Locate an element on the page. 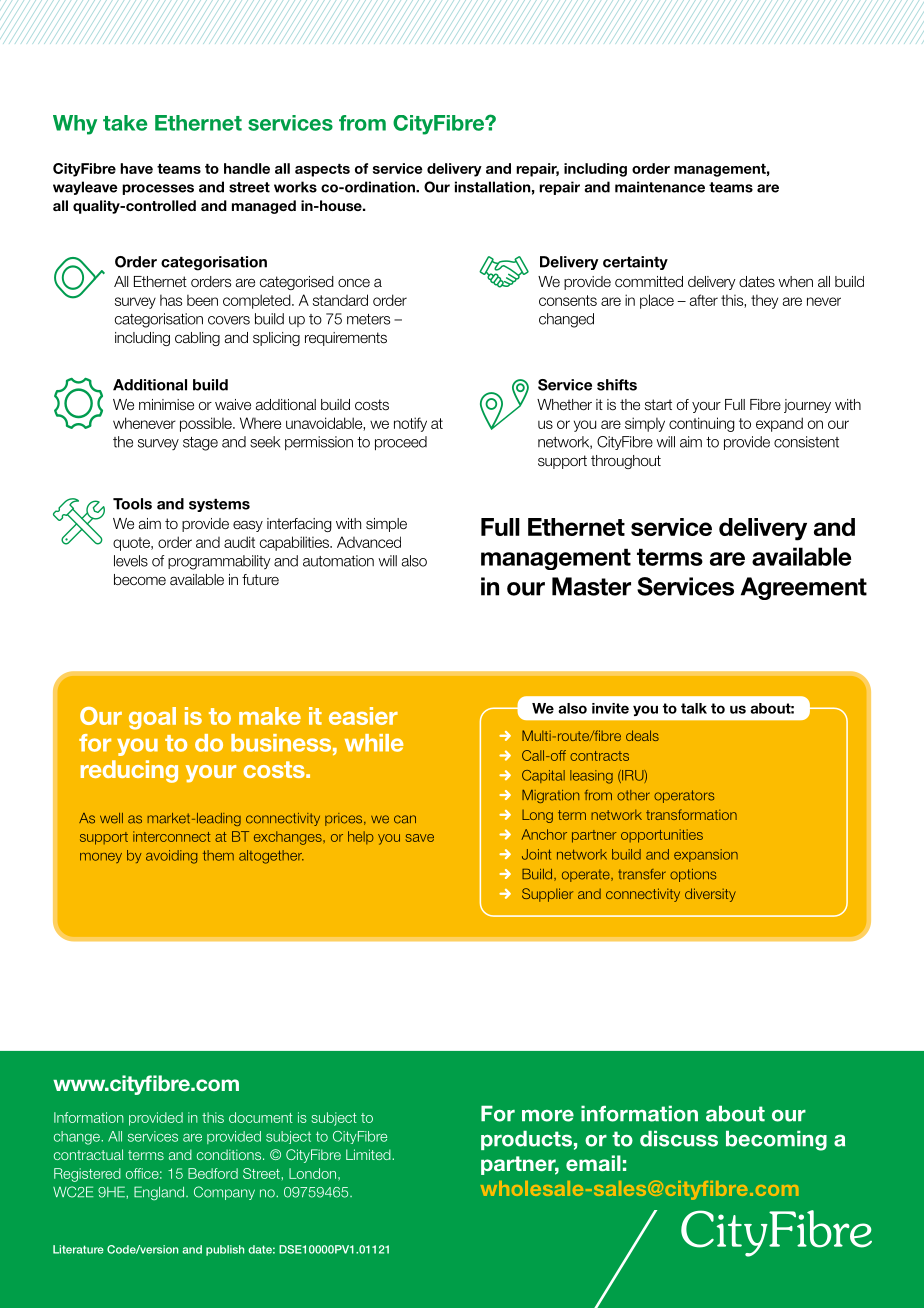  easier is located at coordinates (363, 716).
